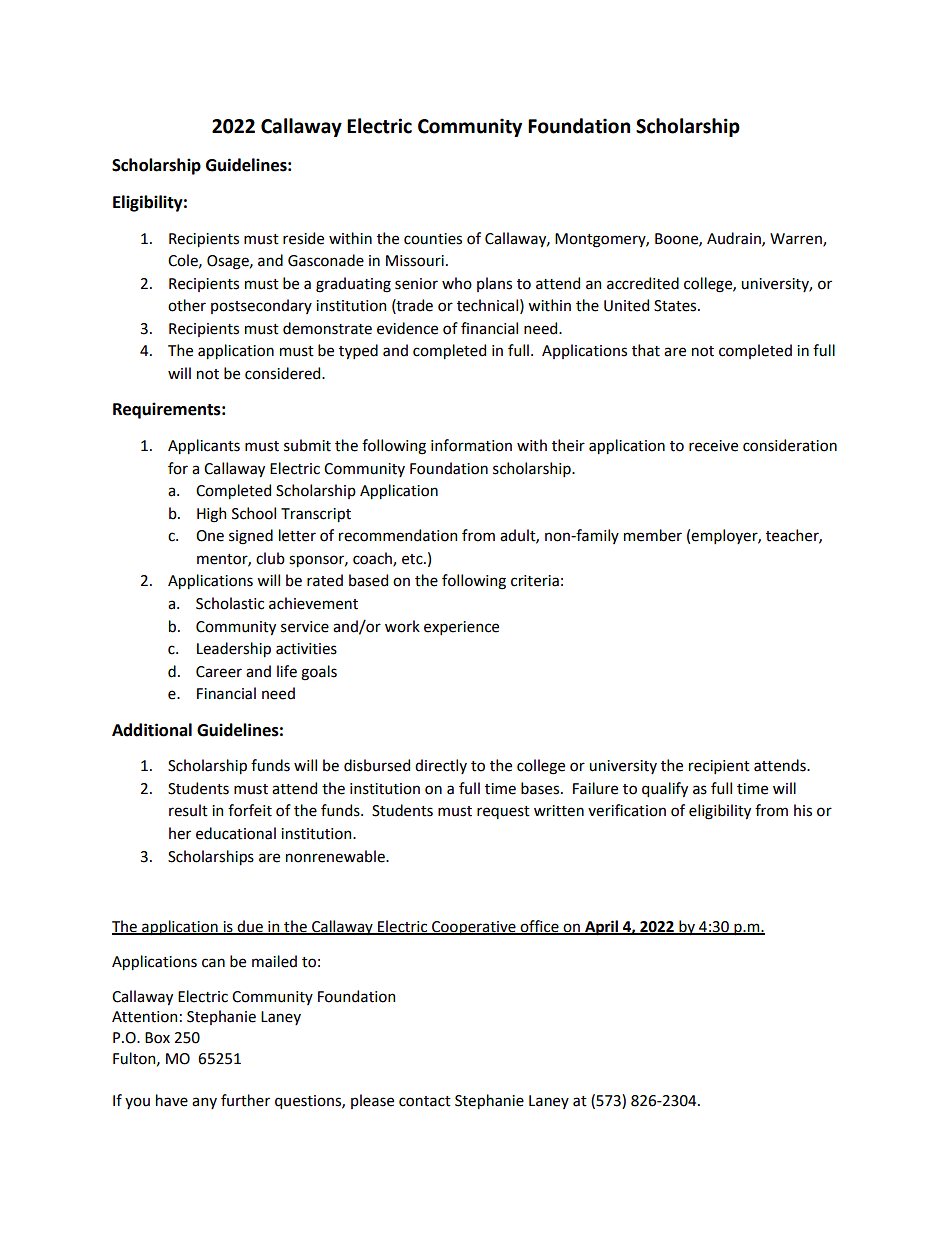 The image size is (952, 1233). I want to click on Career, so click(219, 672).
